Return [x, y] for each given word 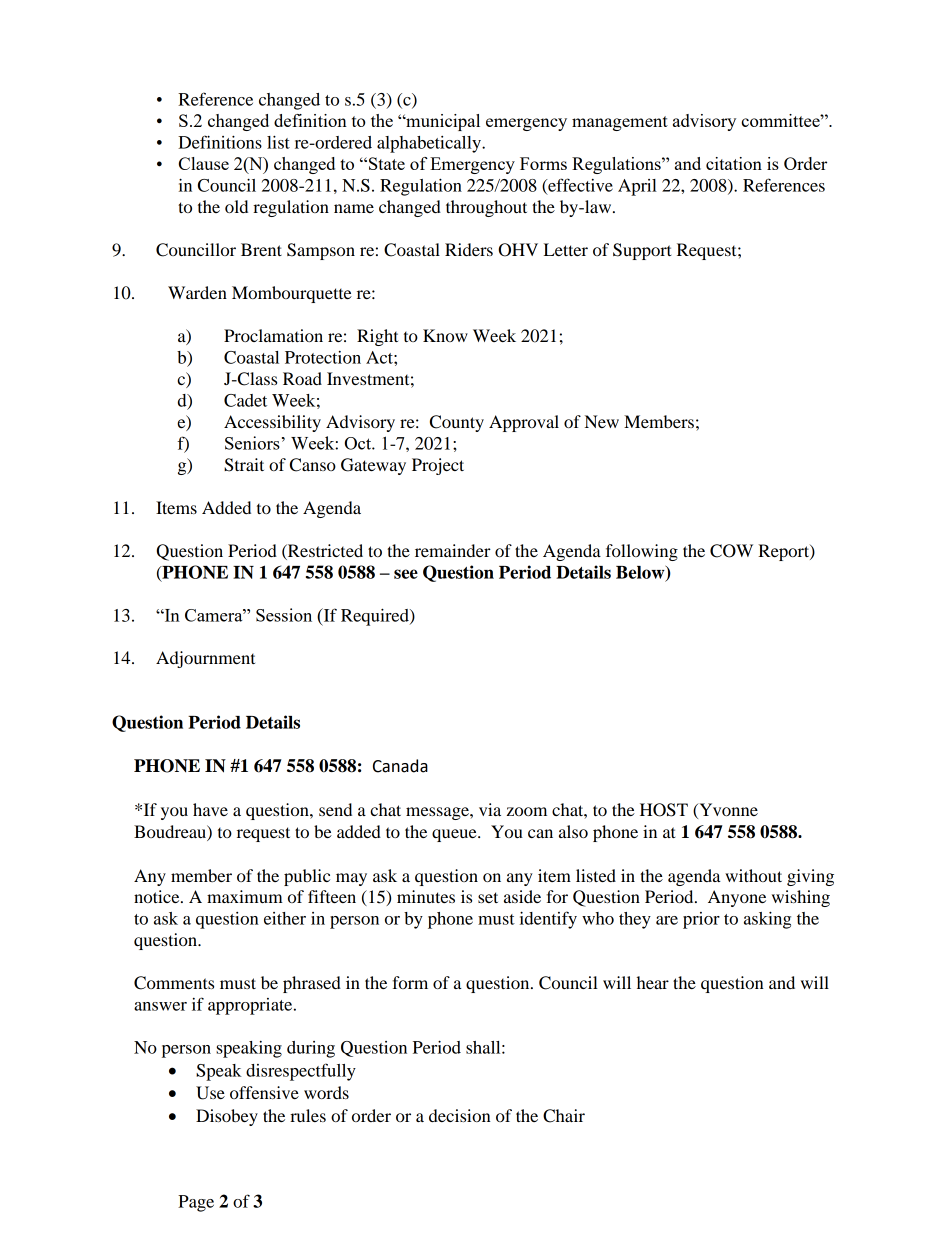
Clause [204, 163]
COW [731, 551]
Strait [244, 465]
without [753, 875]
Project [438, 466]
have [210, 809]
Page [196, 1203]
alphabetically [430, 144]
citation [734, 163]
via [490, 809]
